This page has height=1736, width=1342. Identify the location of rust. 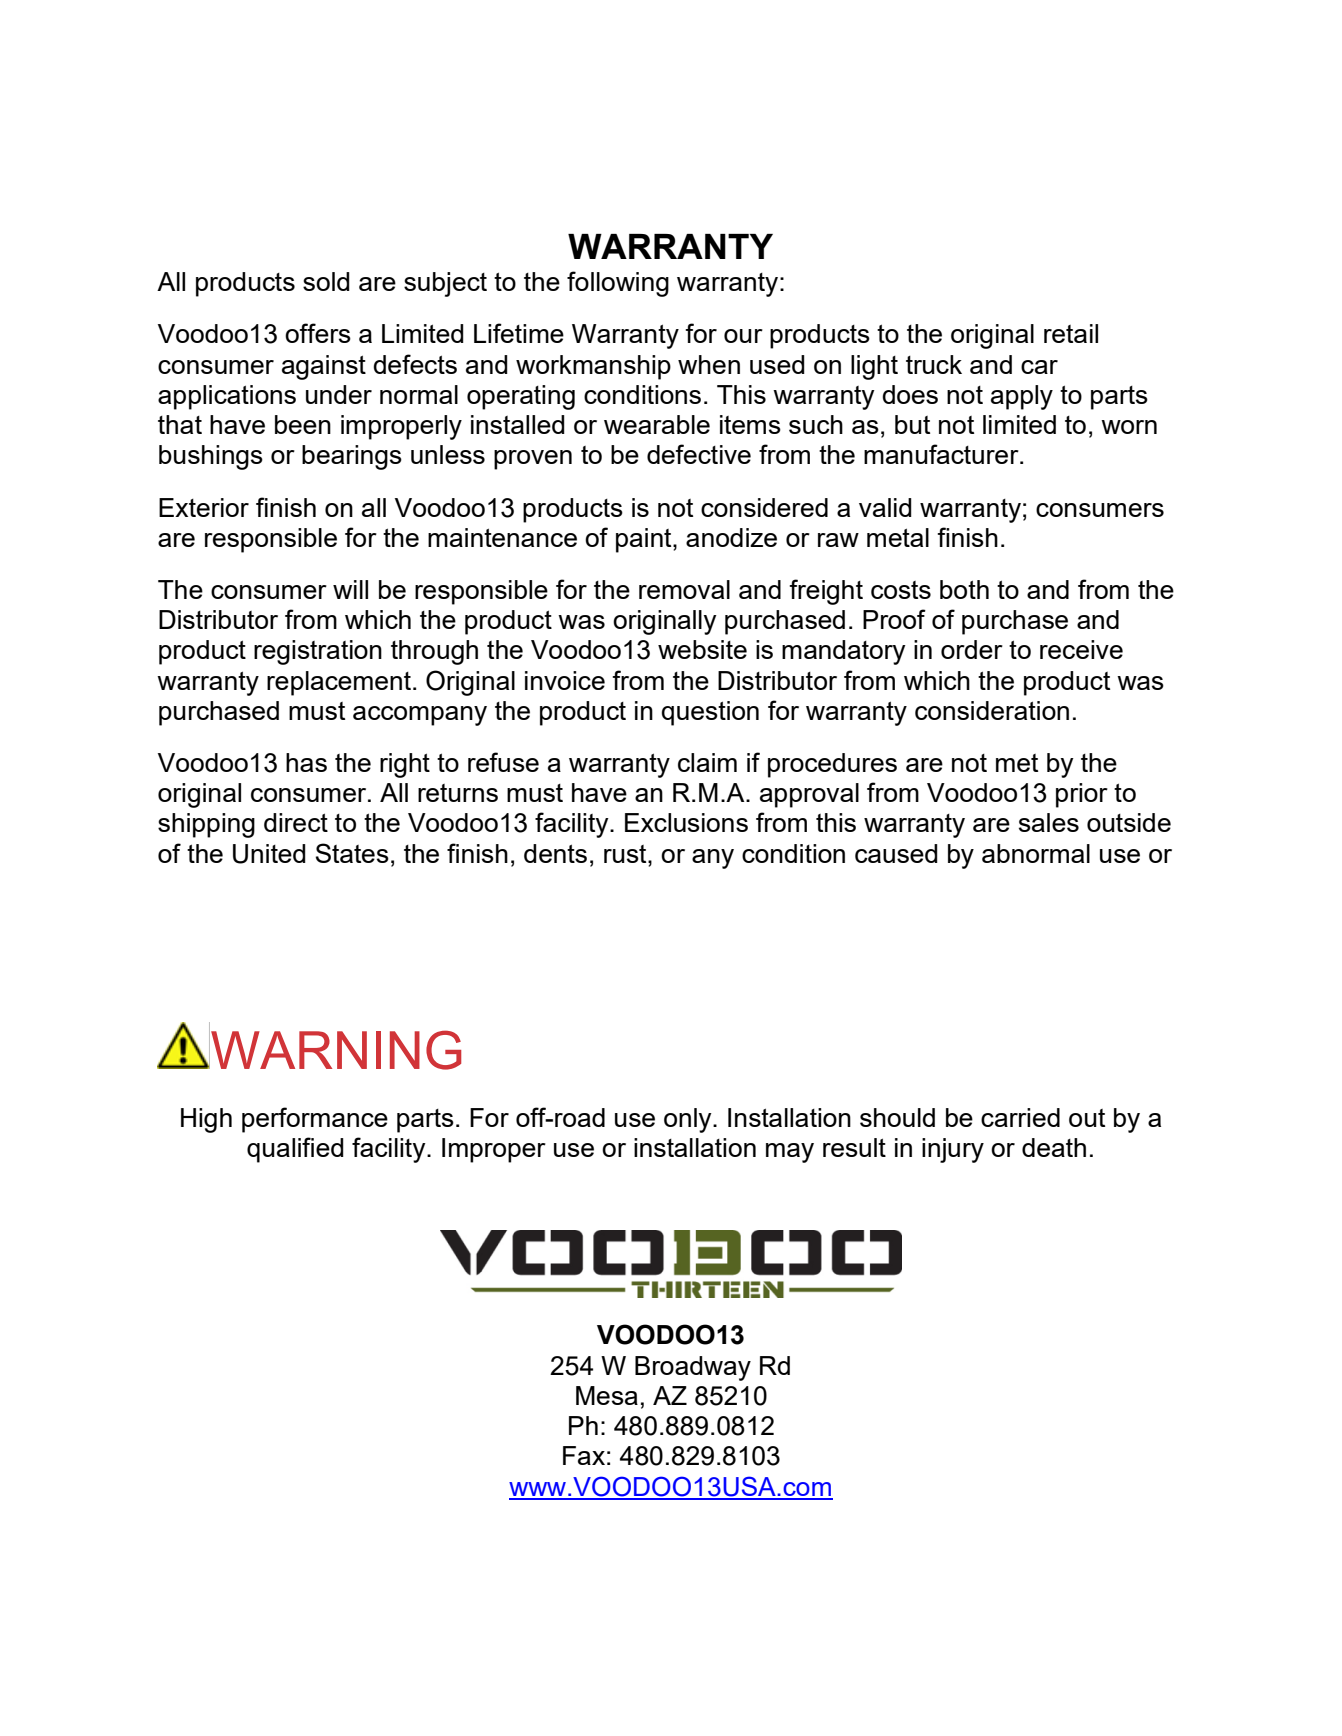
(626, 854).
